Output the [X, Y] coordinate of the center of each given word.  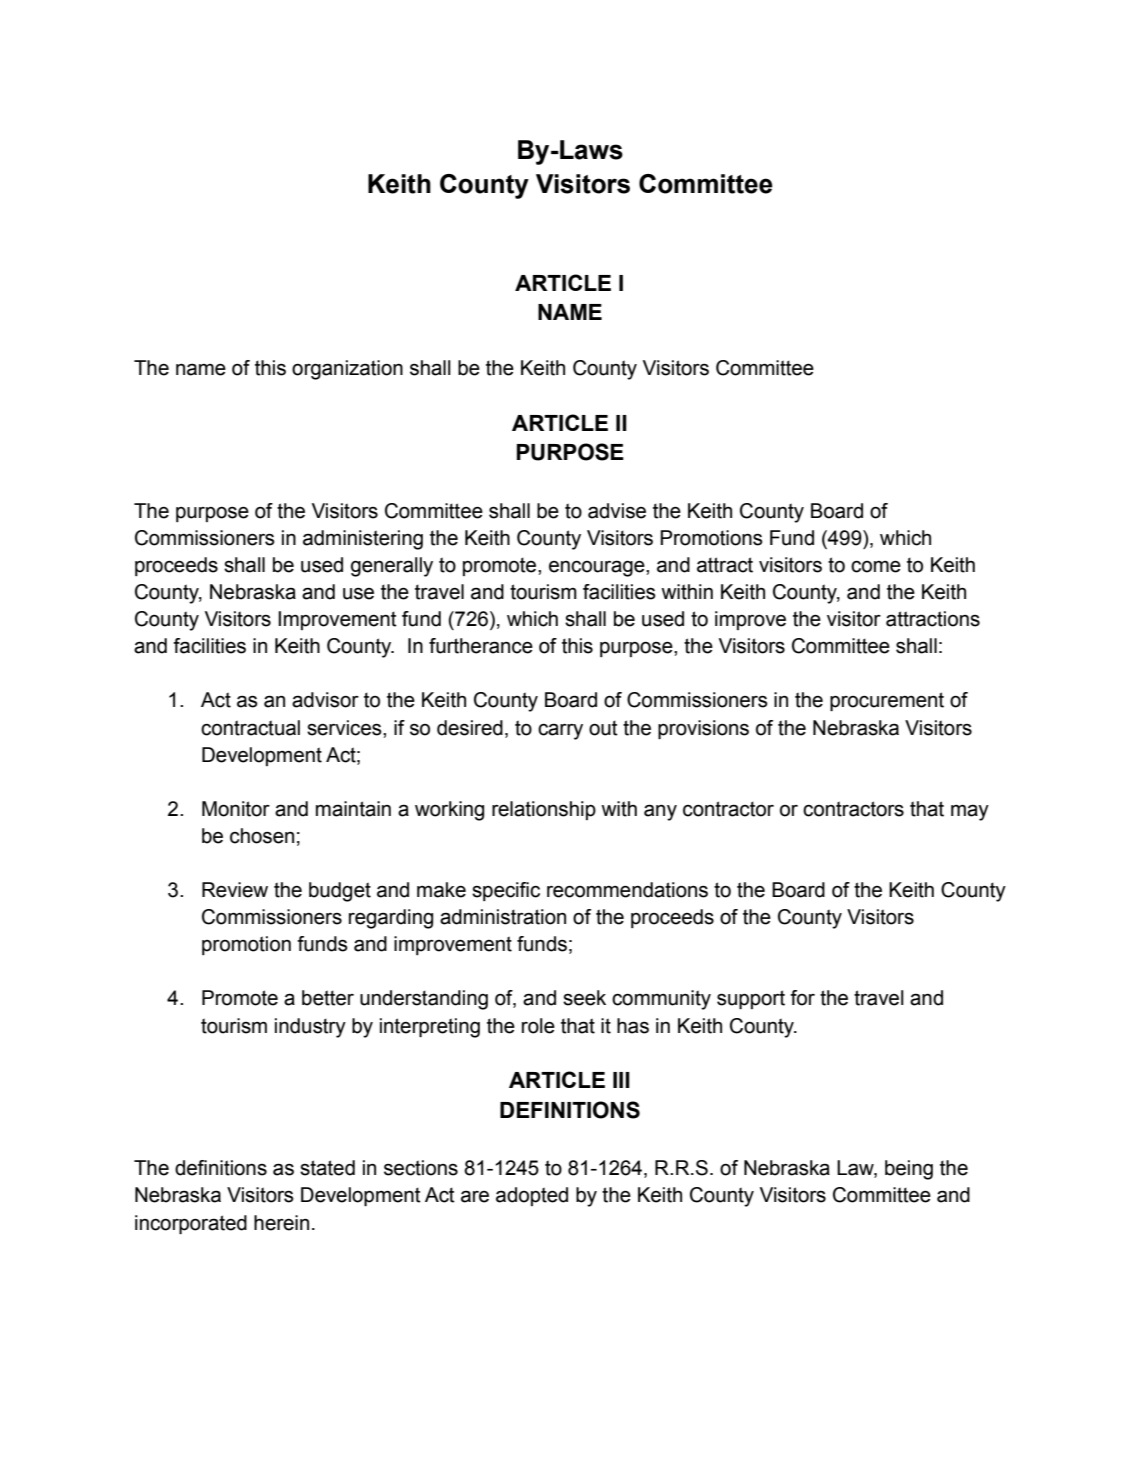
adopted [532, 1196]
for [802, 998]
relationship [544, 810]
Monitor [236, 809]
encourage [598, 568]
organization [347, 370]
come [876, 566]
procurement [887, 701]
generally [392, 567]
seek [584, 998]
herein [281, 1223]
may [970, 812]
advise [617, 511]
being [909, 1170]
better [328, 998]
